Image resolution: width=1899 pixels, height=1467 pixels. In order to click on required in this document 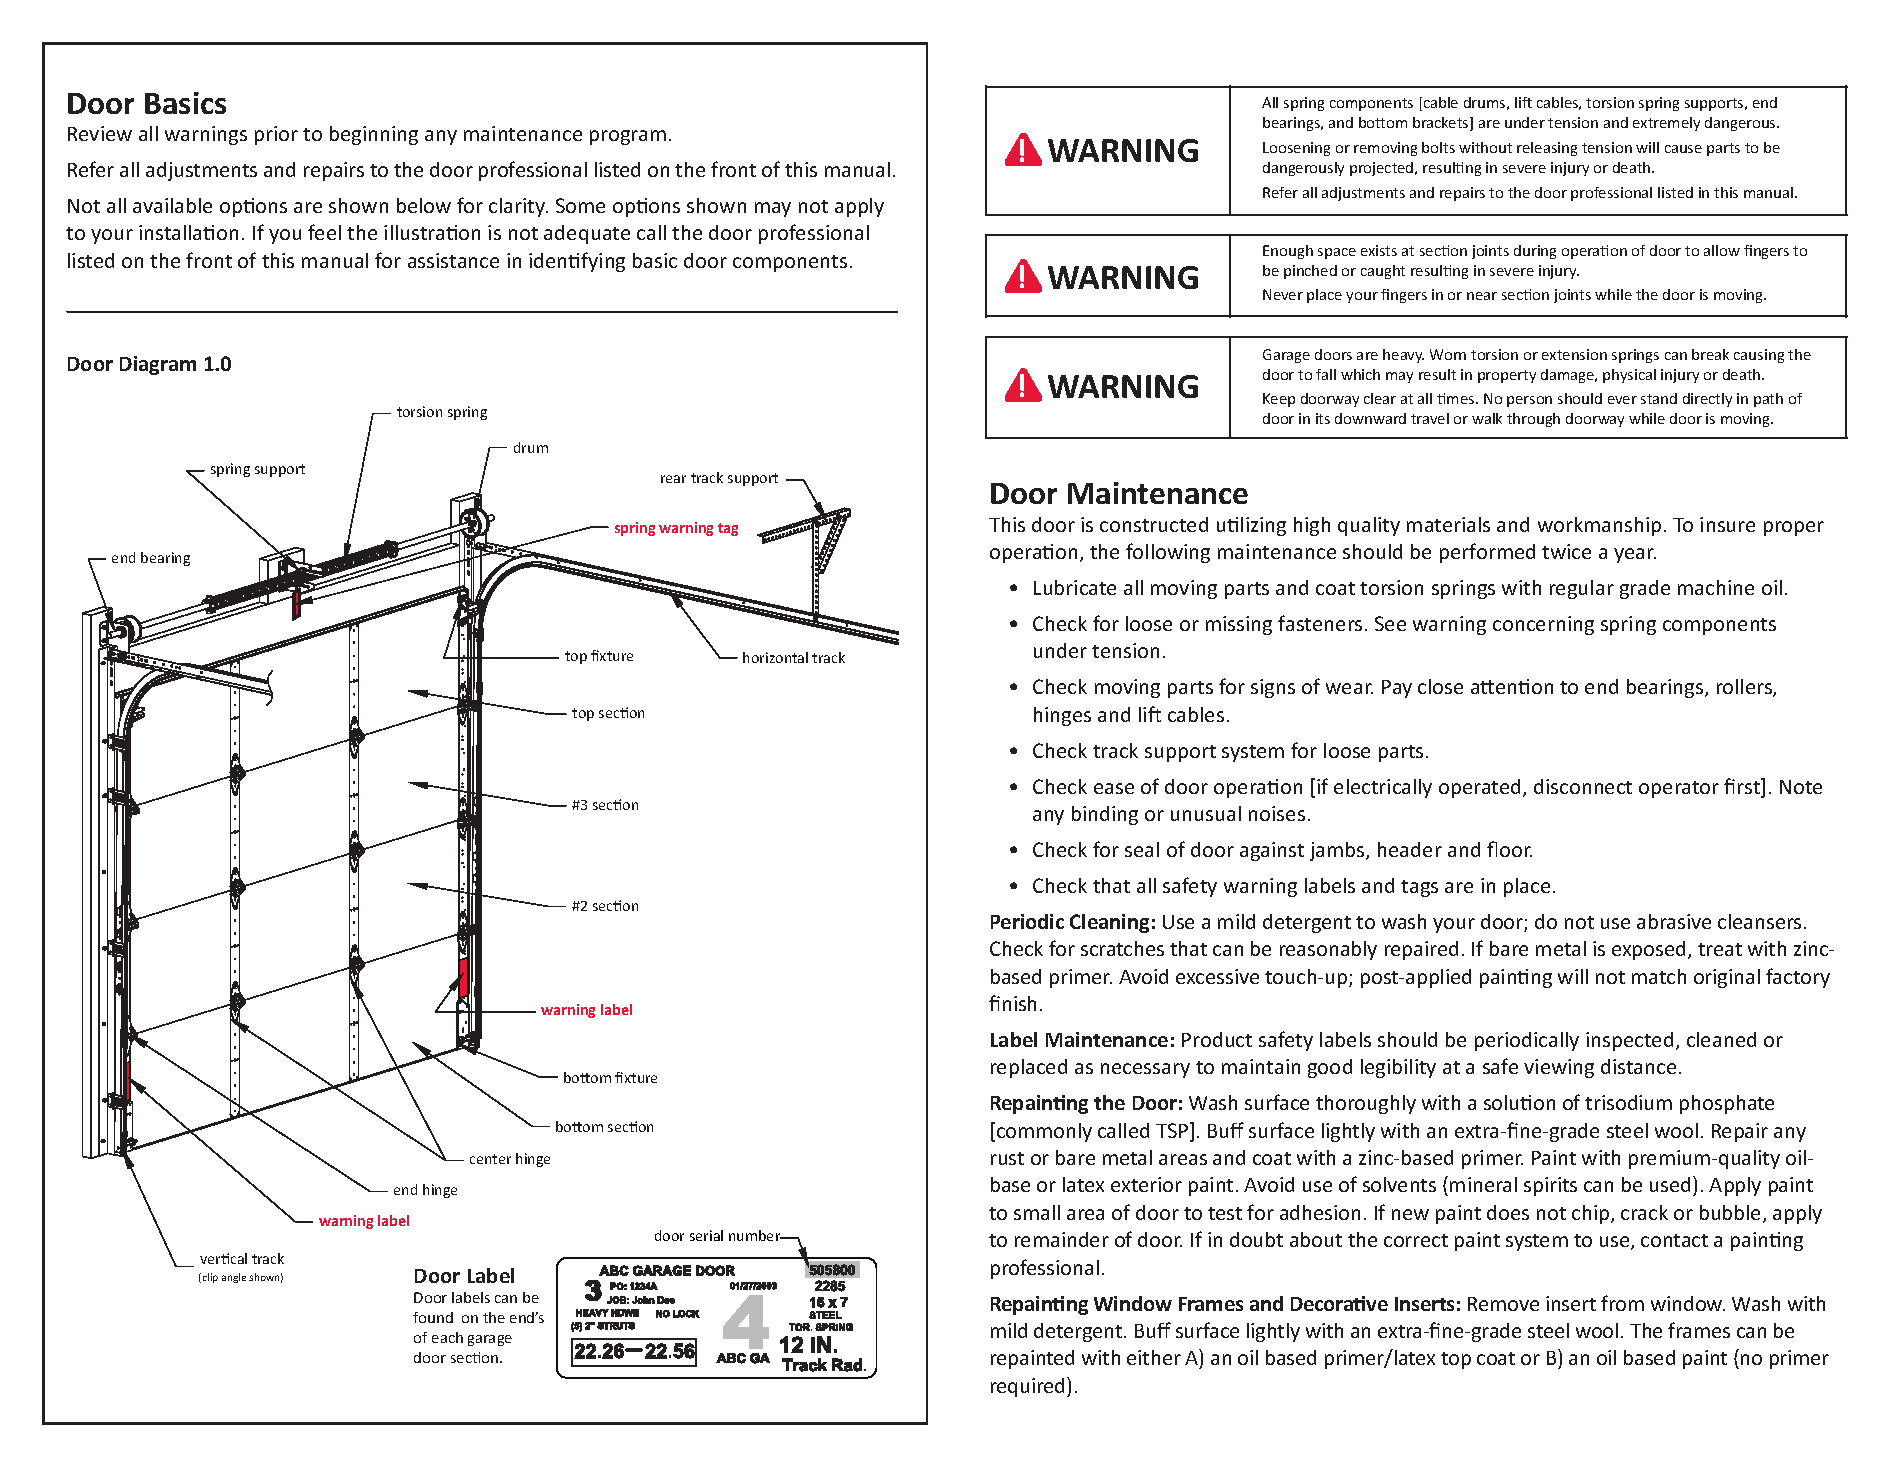, I will do `click(1029, 1387)`.
